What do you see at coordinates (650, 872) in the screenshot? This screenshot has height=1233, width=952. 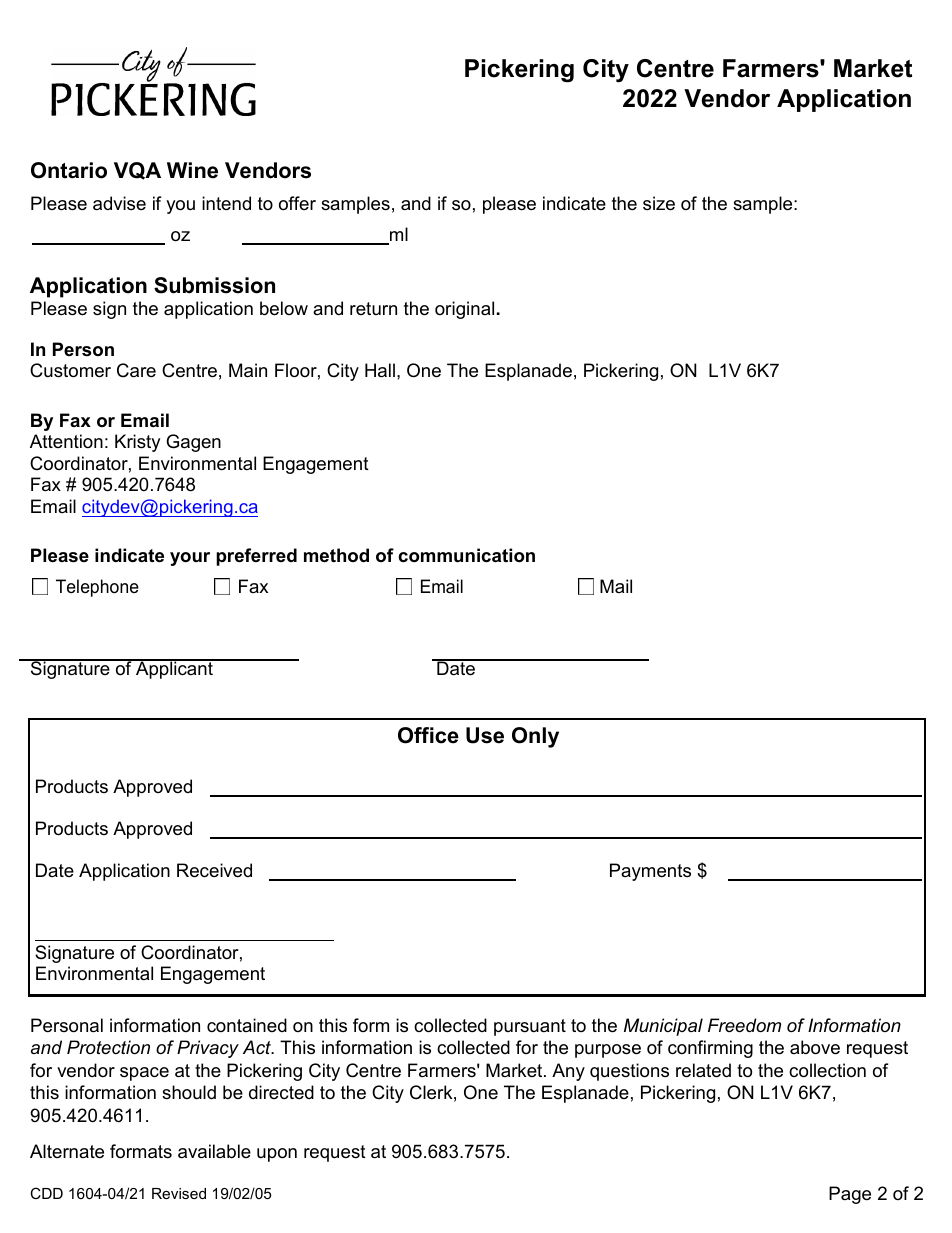 I see `Payments` at bounding box center [650, 872].
